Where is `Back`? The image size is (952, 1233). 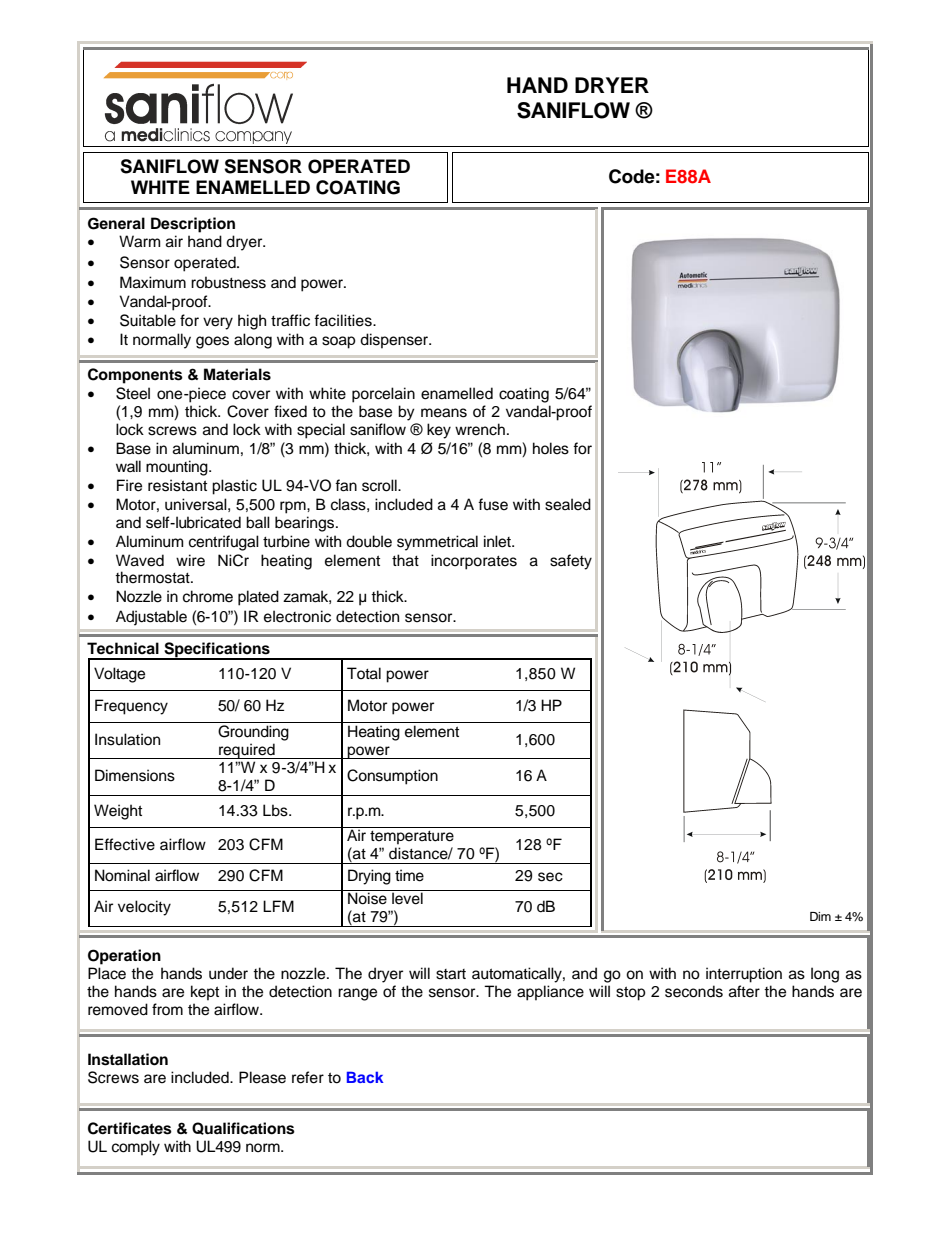
Back is located at coordinates (365, 1077).
